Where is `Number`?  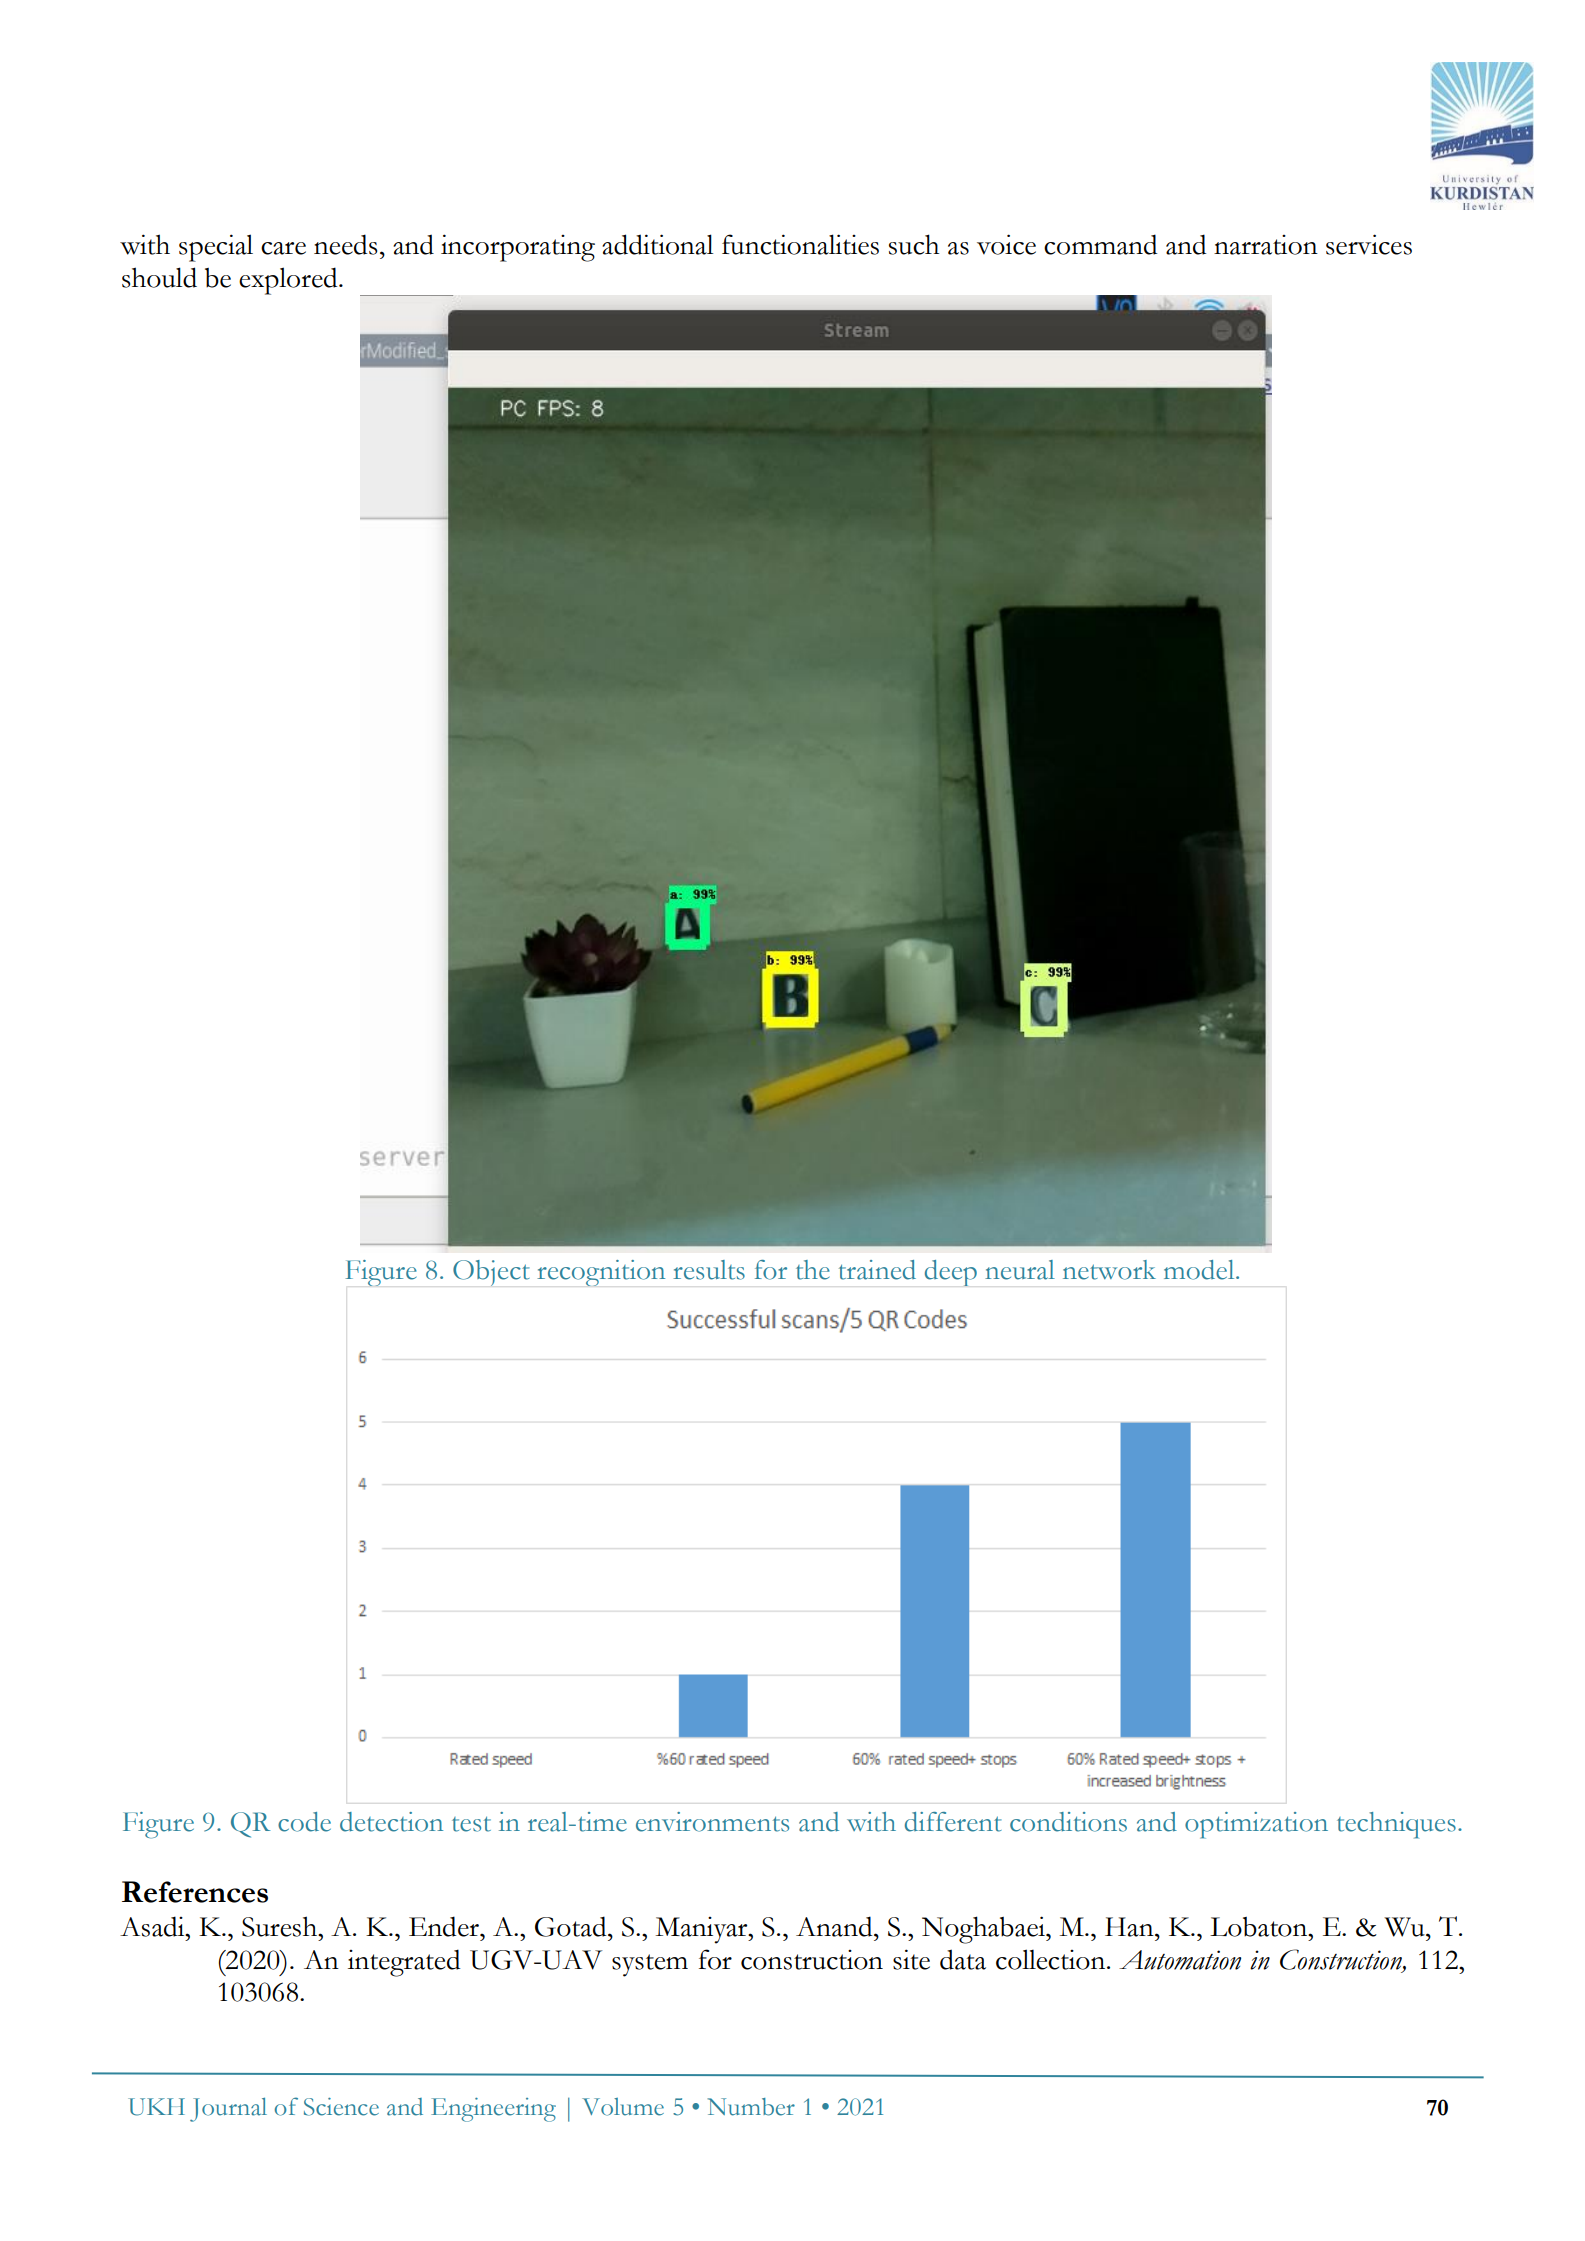
Number is located at coordinates (751, 2107).
